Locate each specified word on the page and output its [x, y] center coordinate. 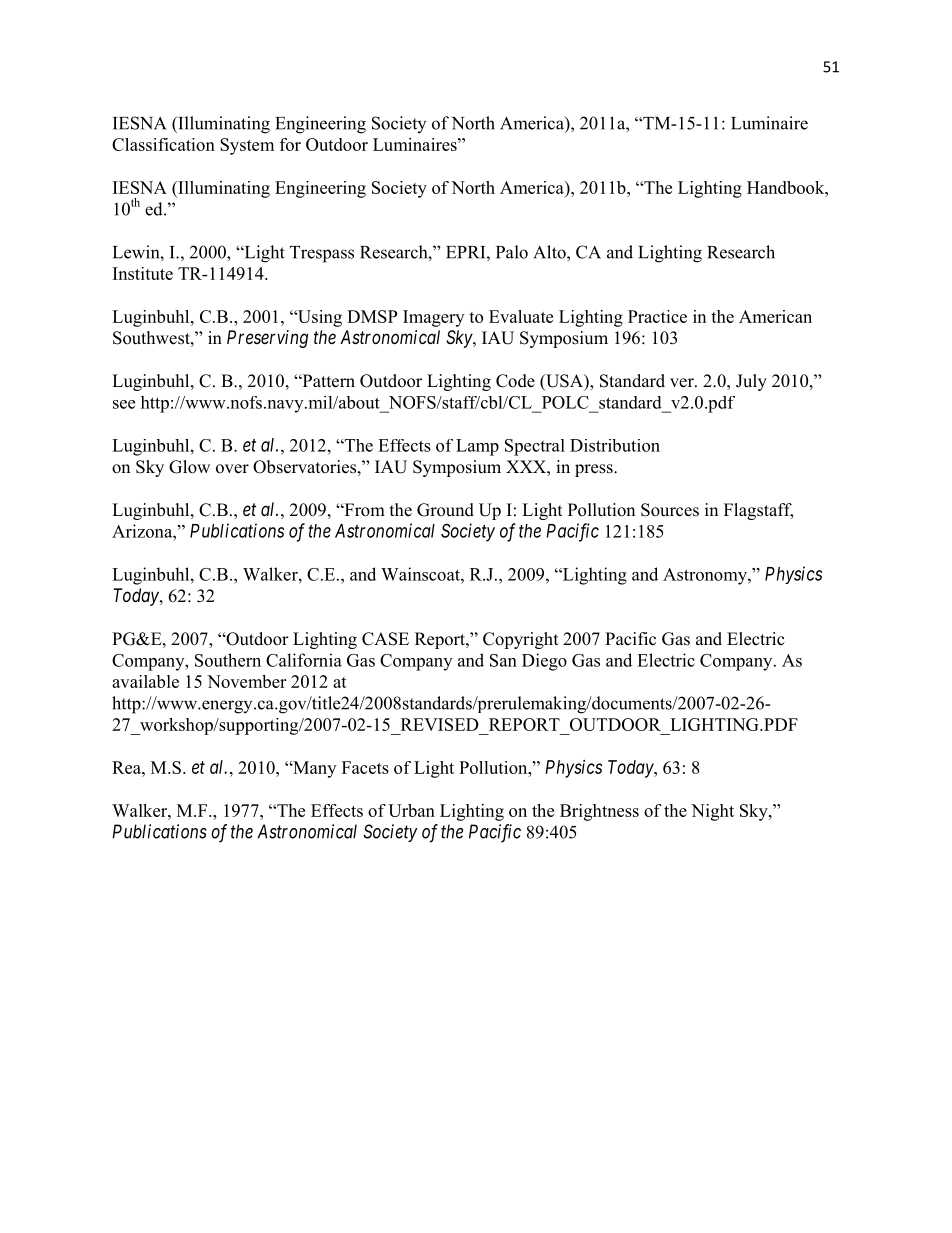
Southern [228, 660]
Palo [512, 252]
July [751, 382]
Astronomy [706, 576]
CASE [385, 639]
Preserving [267, 339]
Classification [163, 144]
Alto [550, 252]
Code [515, 381]
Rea [127, 767]
